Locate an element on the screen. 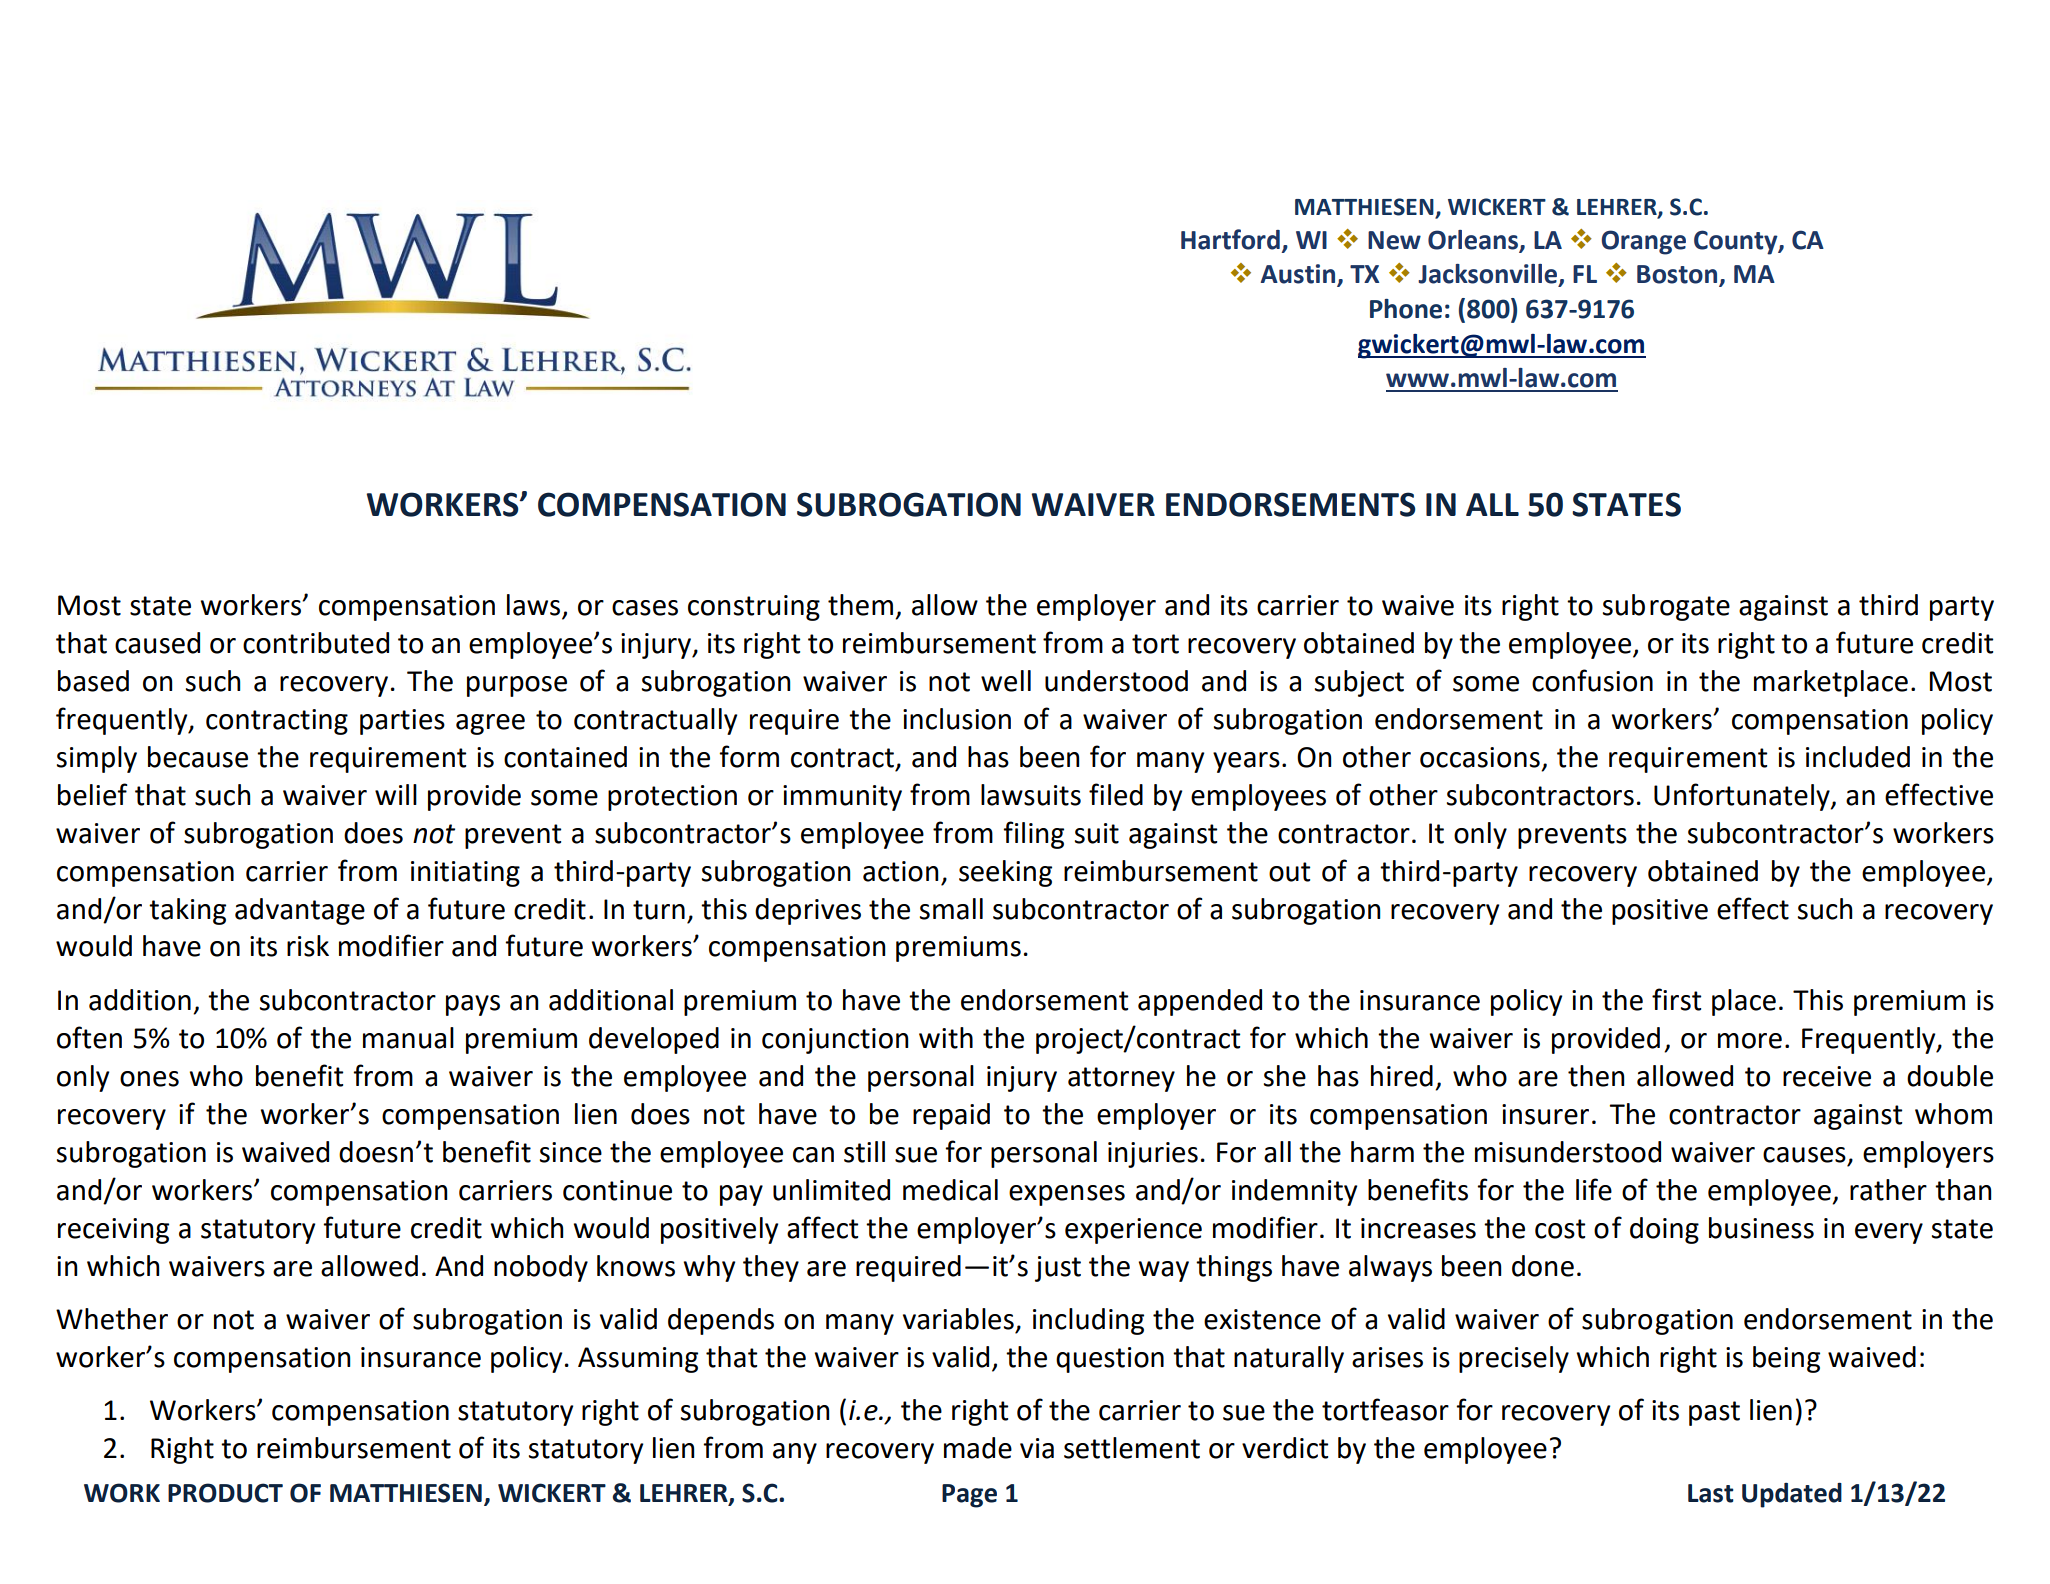  PRODUCT is located at coordinates (225, 1493).
